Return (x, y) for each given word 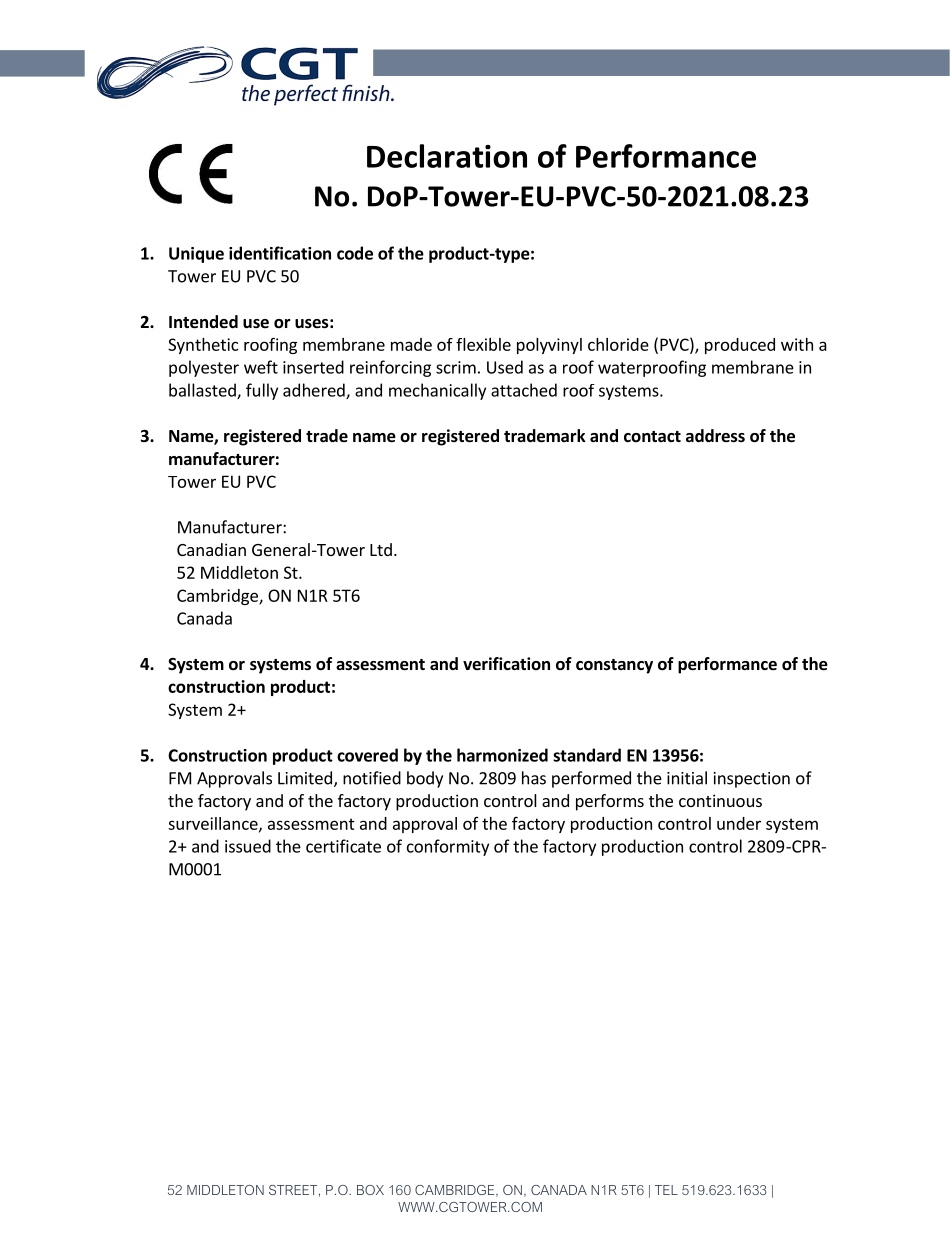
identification (280, 253)
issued (248, 846)
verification (506, 664)
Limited (305, 778)
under (739, 823)
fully (262, 391)
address (715, 436)
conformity (448, 847)
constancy (614, 666)
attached (524, 390)
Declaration (447, 156)
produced (740, 346)
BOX (370, 1190)
